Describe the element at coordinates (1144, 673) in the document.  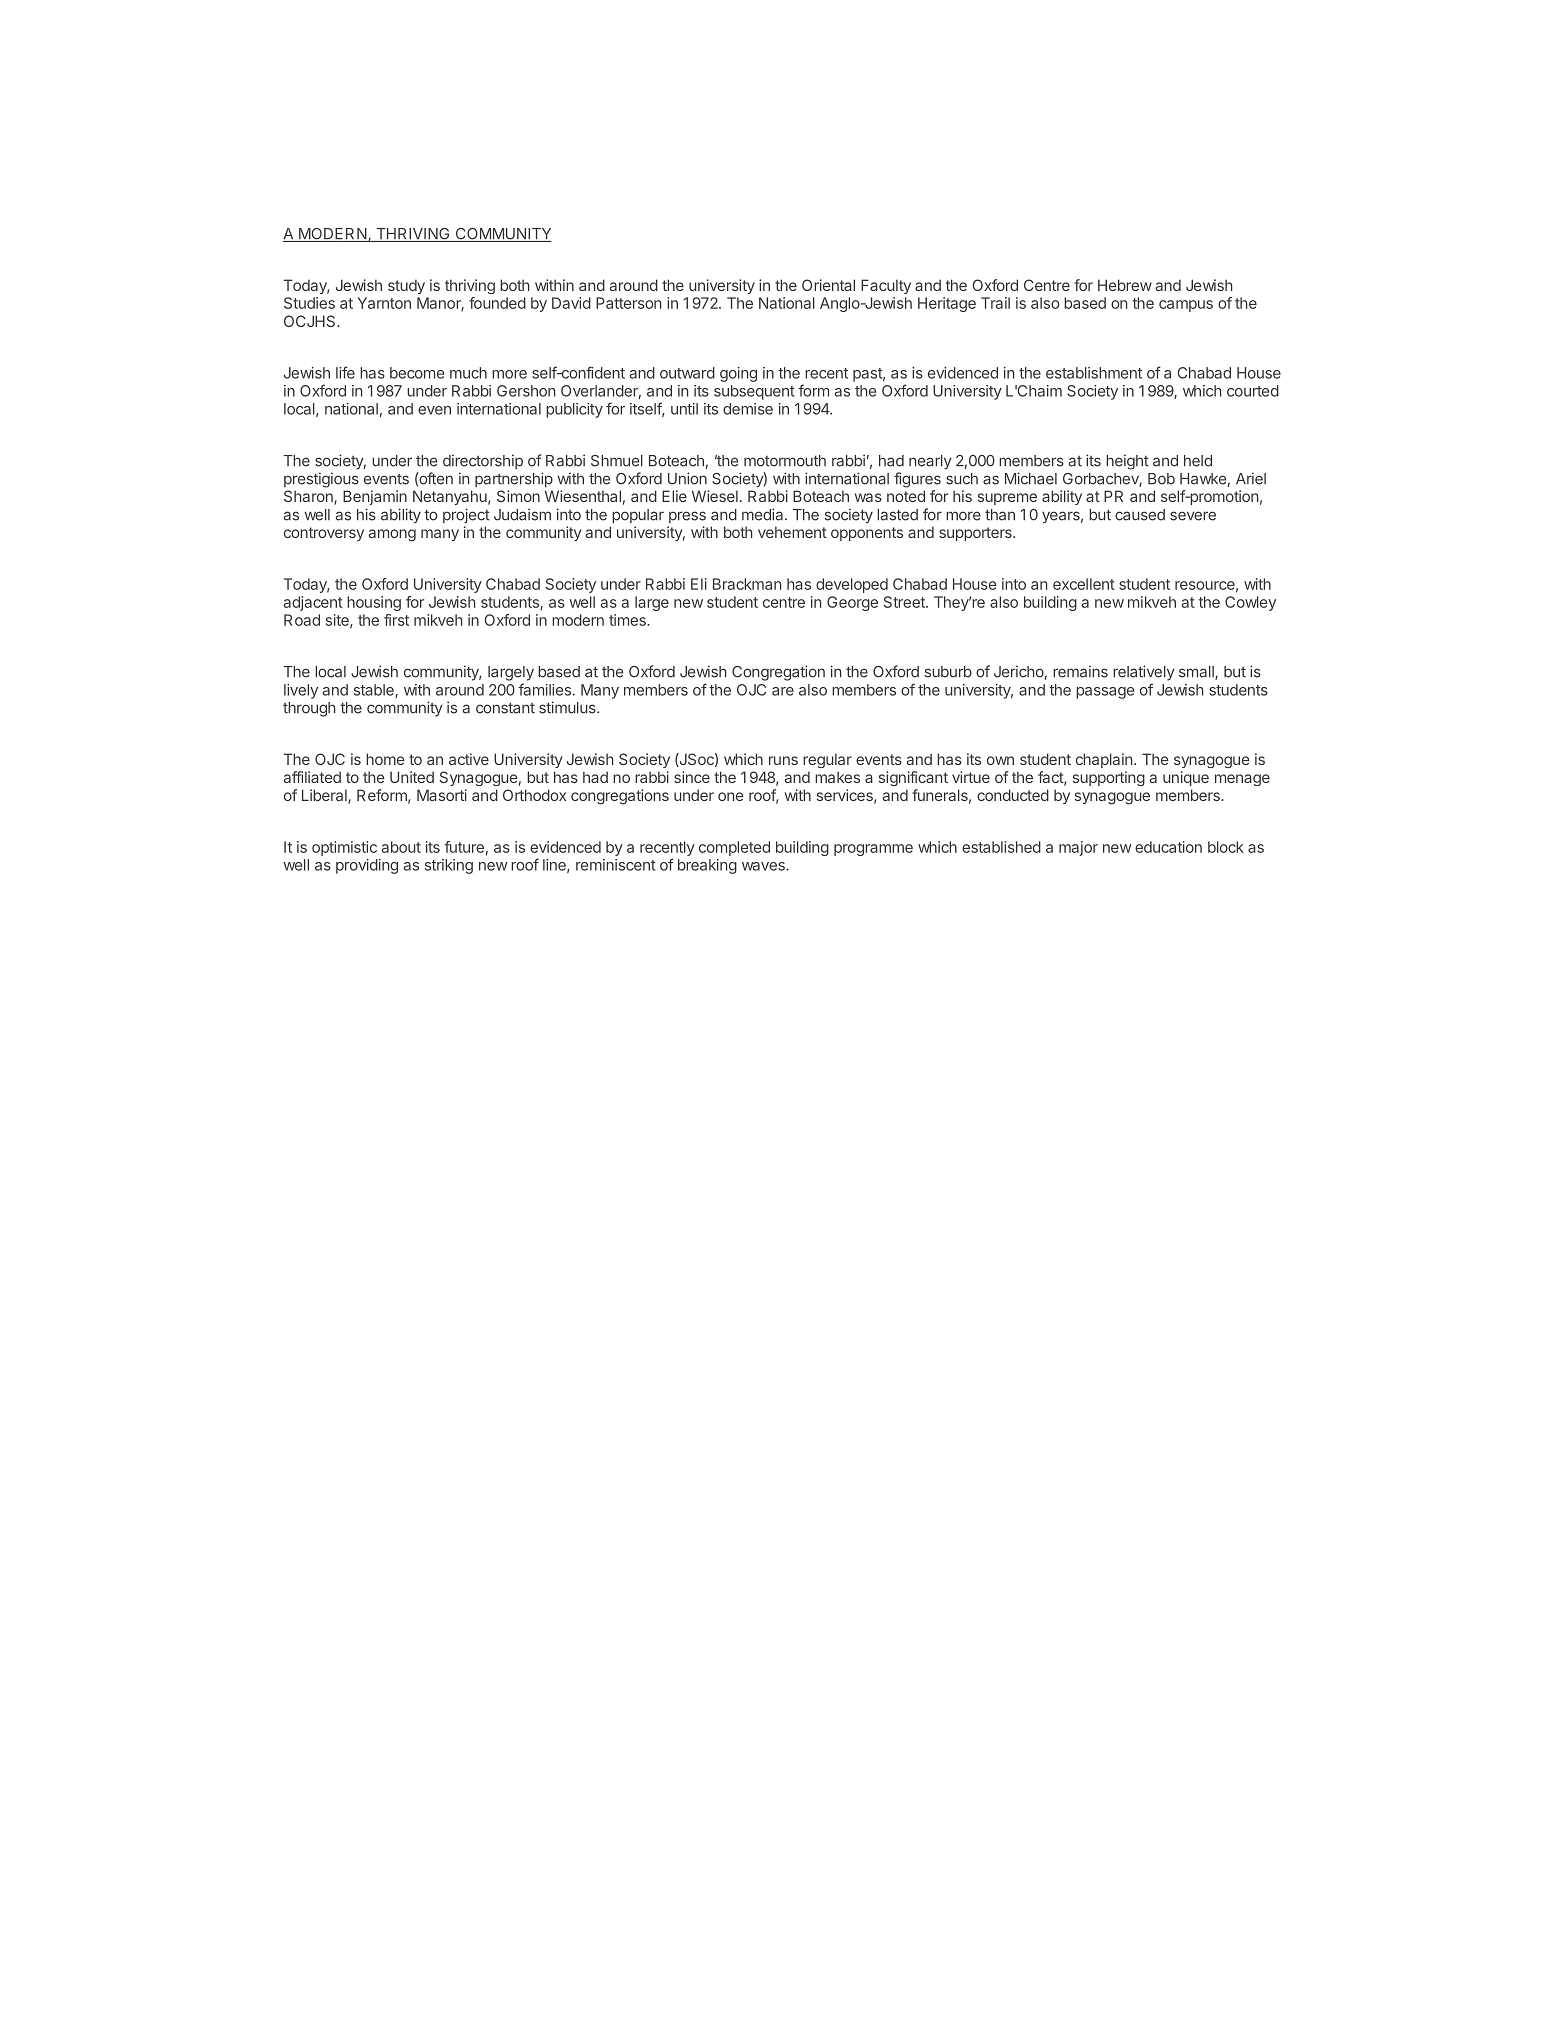
I see `relatively` at that location.
